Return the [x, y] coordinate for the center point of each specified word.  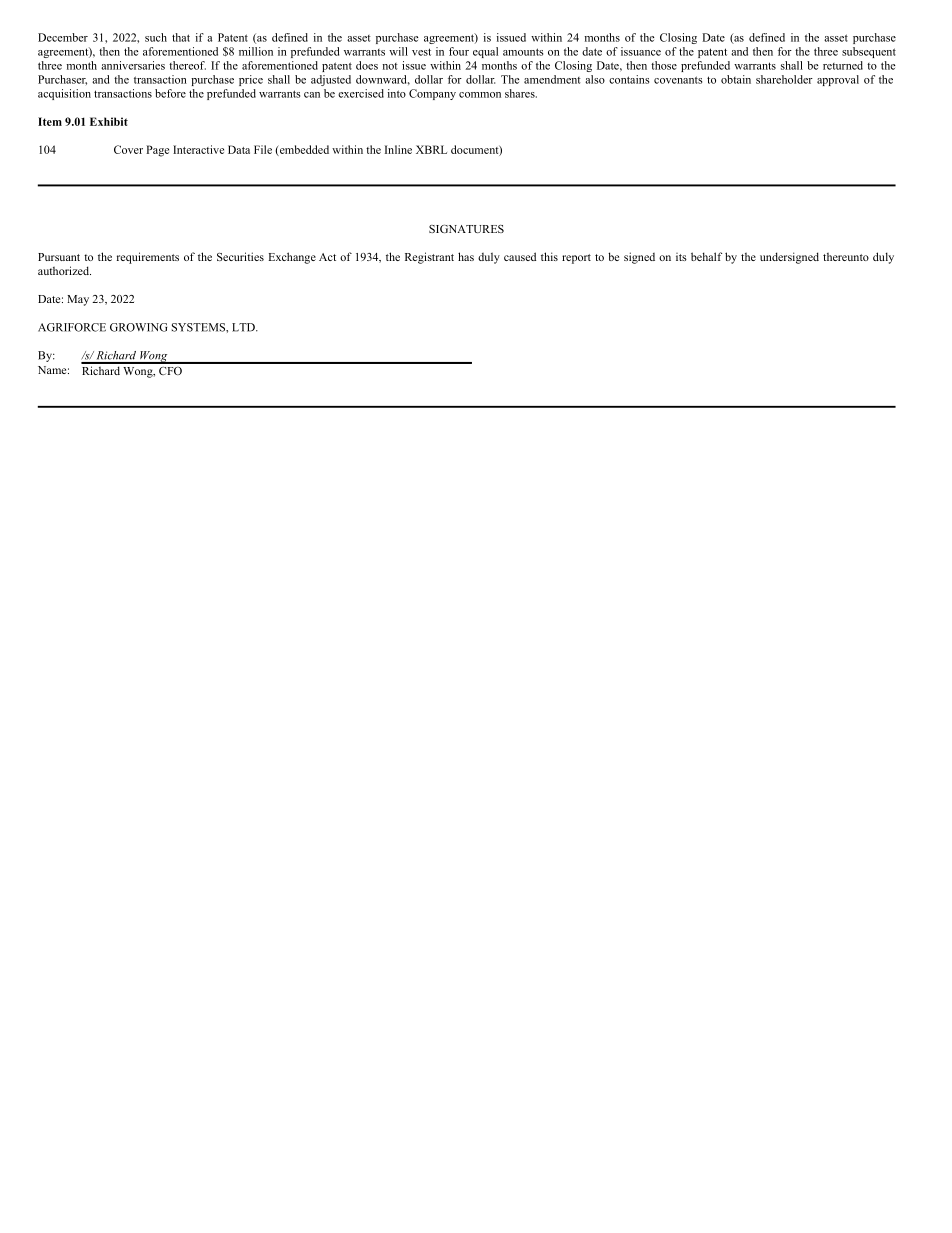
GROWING [138, 327]
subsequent [869, 52]
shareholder [784, 79]
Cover [128, 149]
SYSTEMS [199, 327]
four [459, 51]
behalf [706, 256]
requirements [148, 258]
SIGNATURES [466, 228]
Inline [398, 149]
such [156, 37]
